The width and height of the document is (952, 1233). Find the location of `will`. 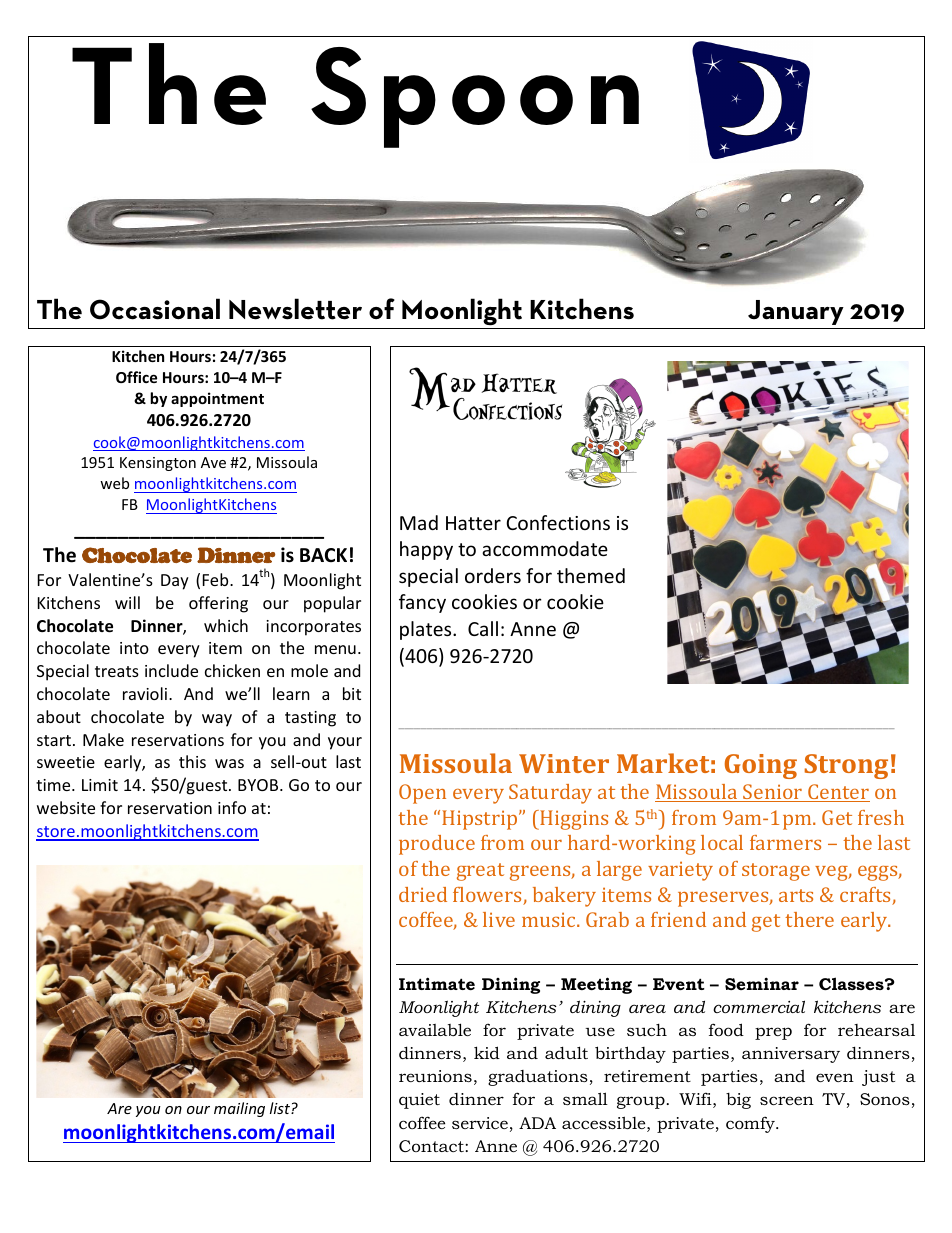

will is located at coordinates (127, 602).
